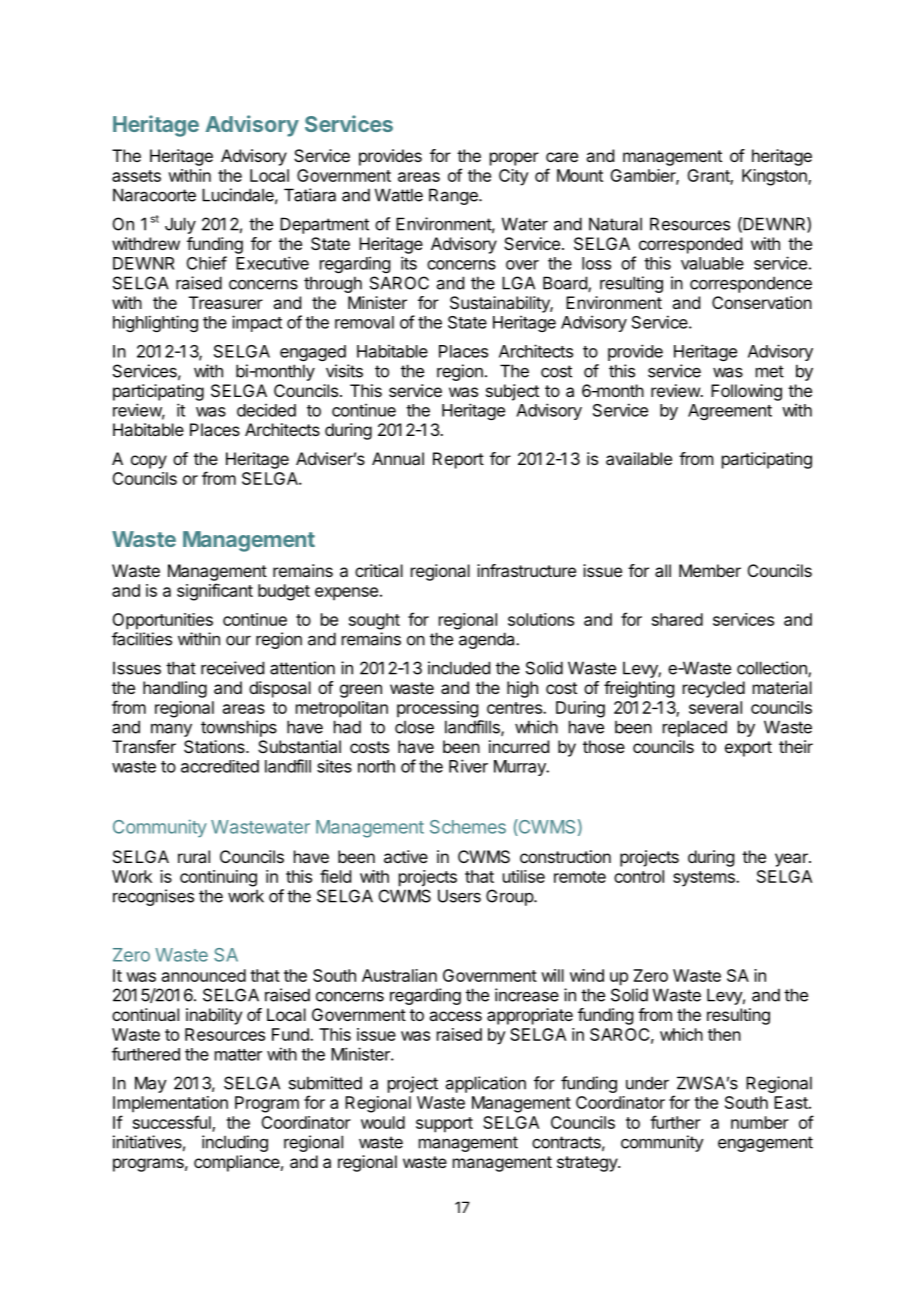  I want to click on number, so click(760, 1122).
